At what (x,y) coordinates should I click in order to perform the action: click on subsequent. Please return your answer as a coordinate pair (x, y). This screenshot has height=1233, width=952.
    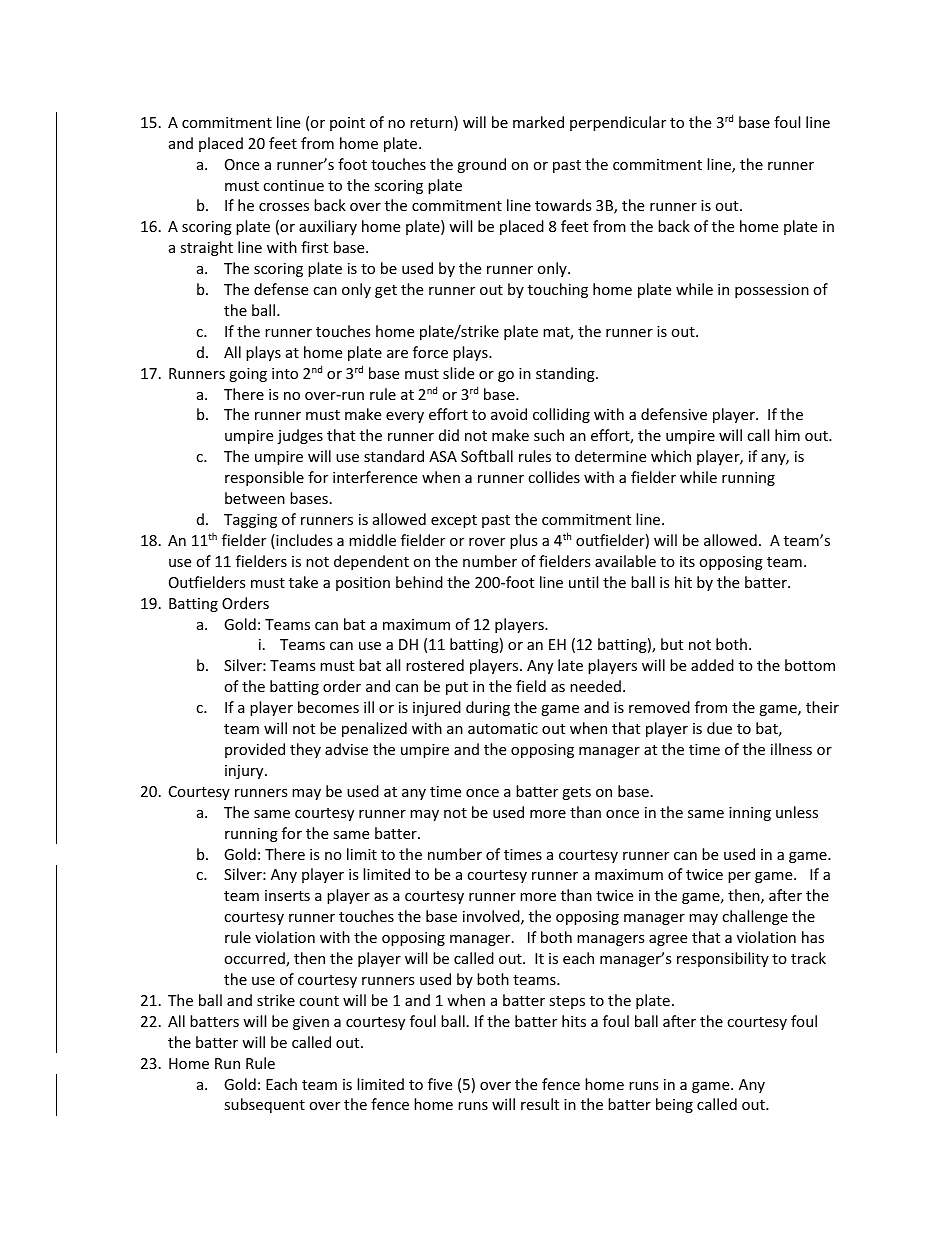
    Looking at the image, I should click on (264, 1105).
